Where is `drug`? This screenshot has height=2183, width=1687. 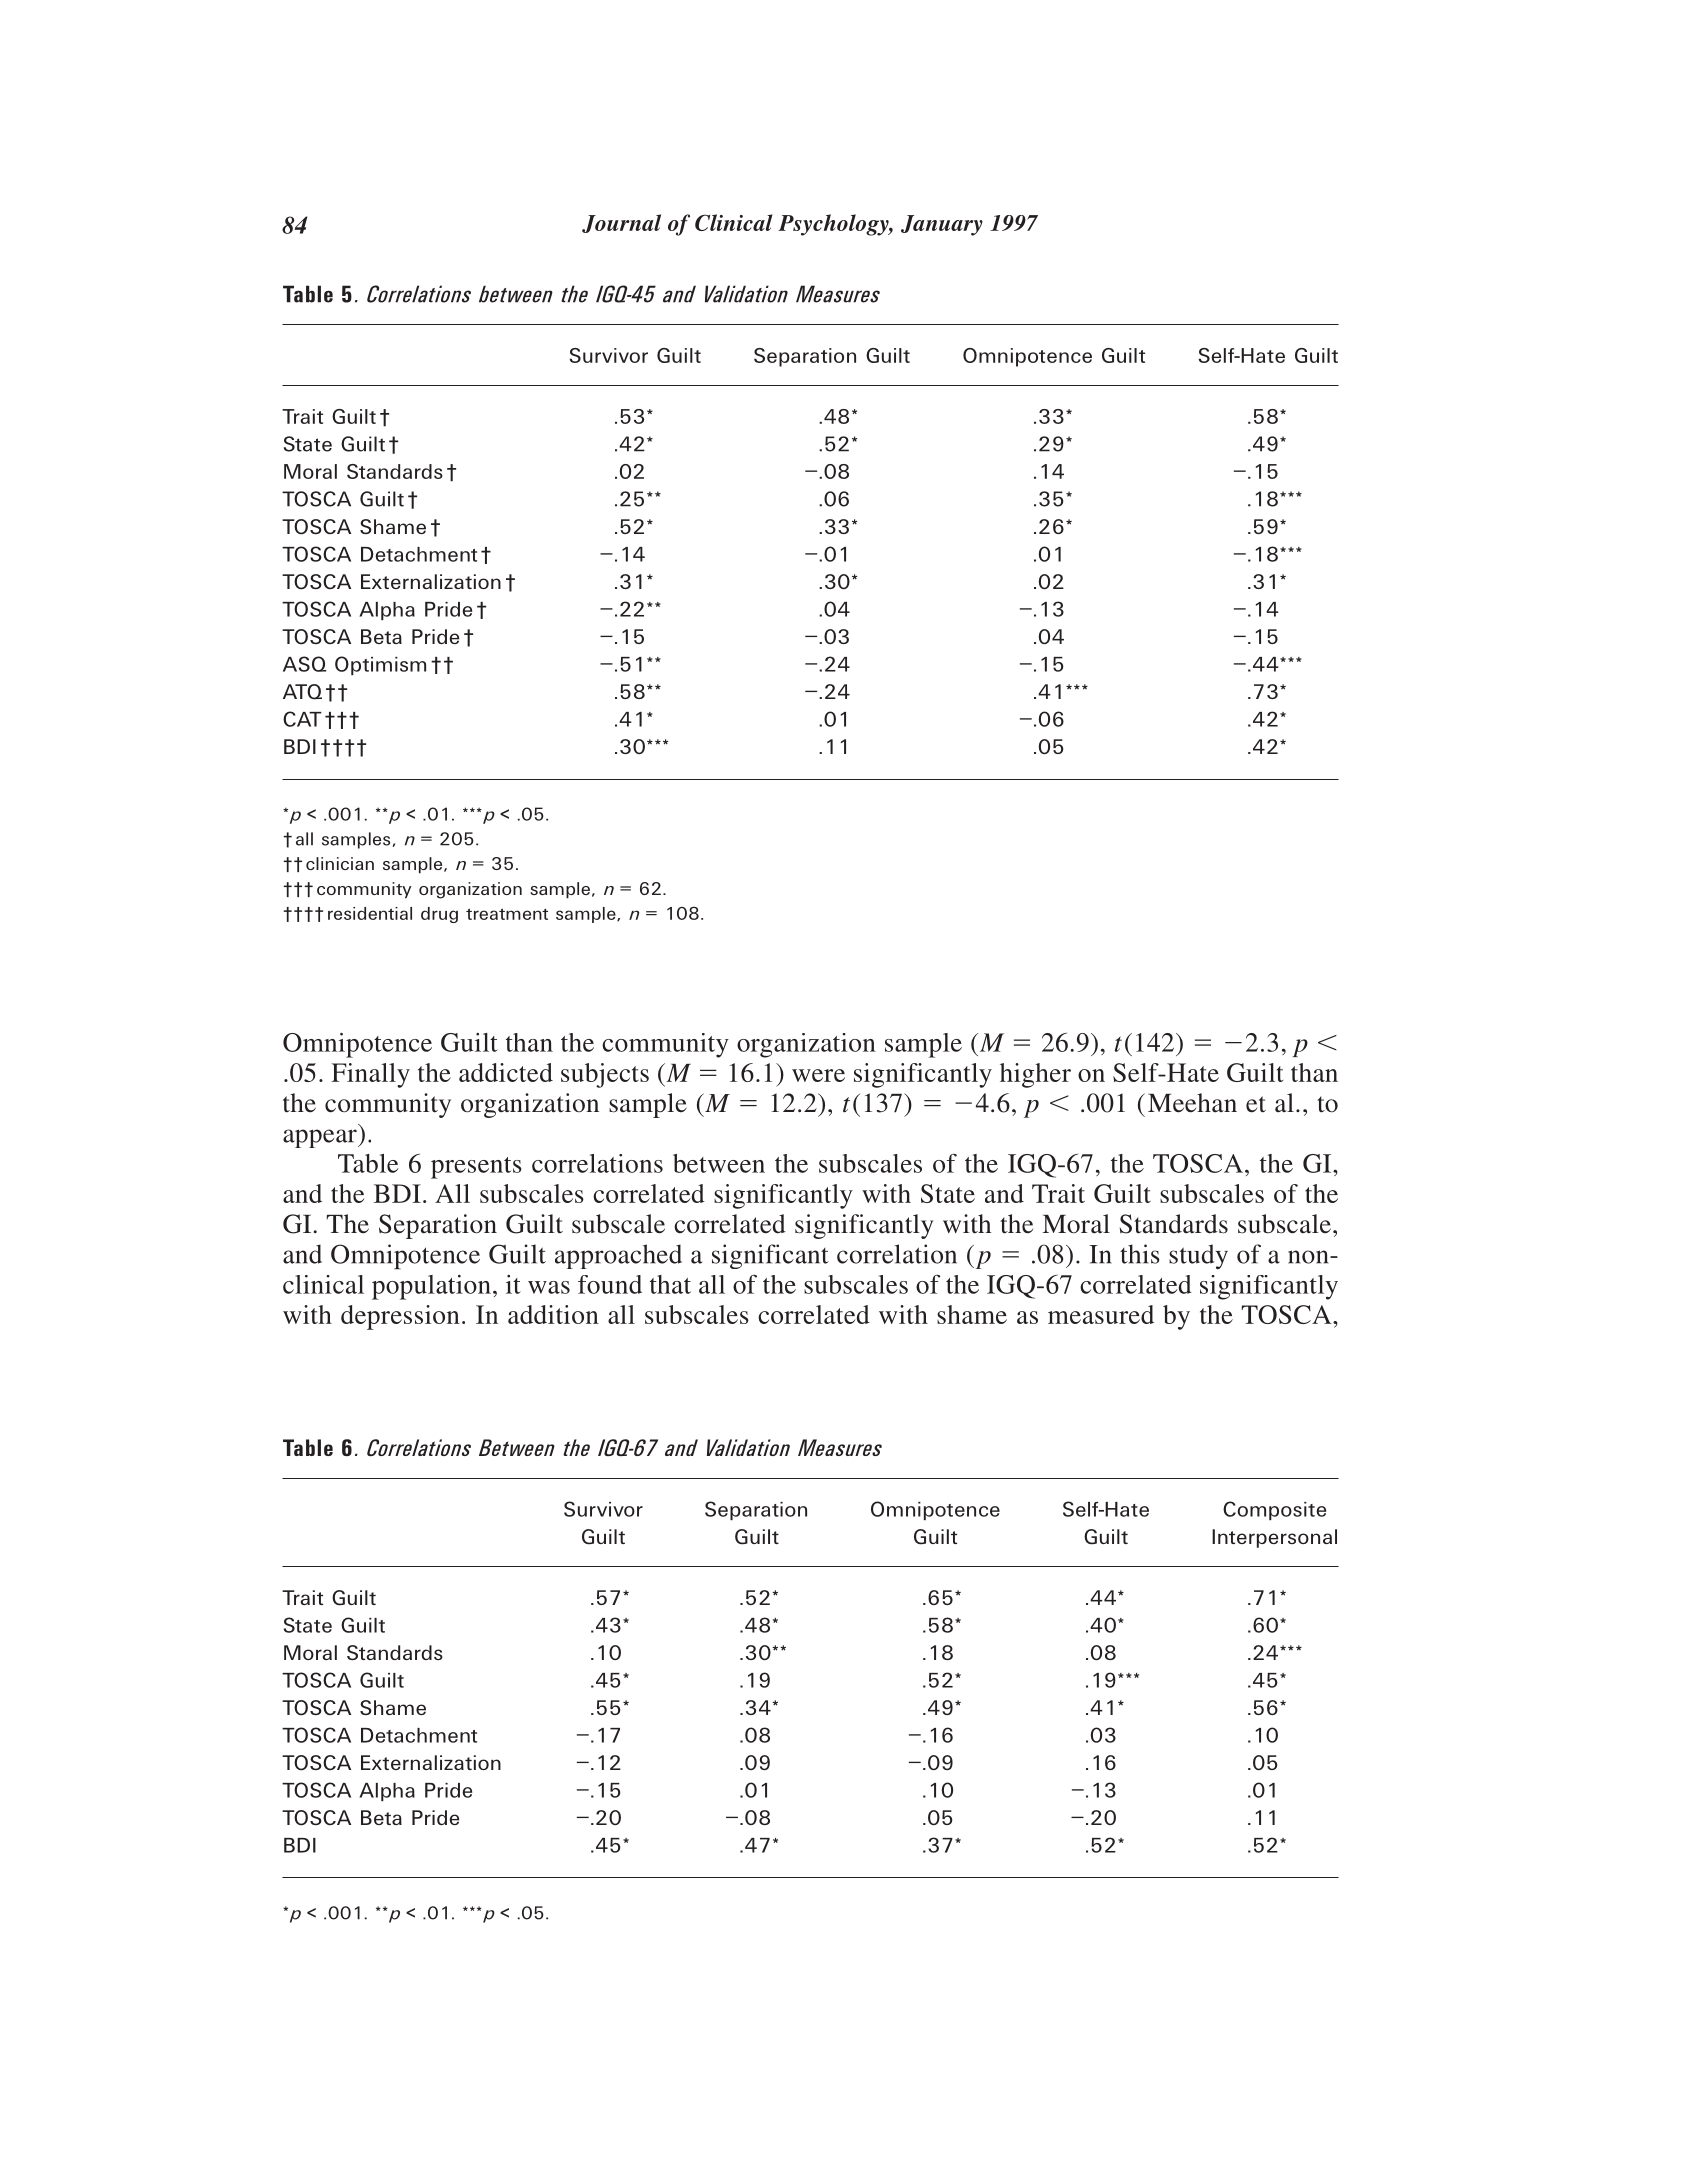
drug is located at coordinates (439, 915).
